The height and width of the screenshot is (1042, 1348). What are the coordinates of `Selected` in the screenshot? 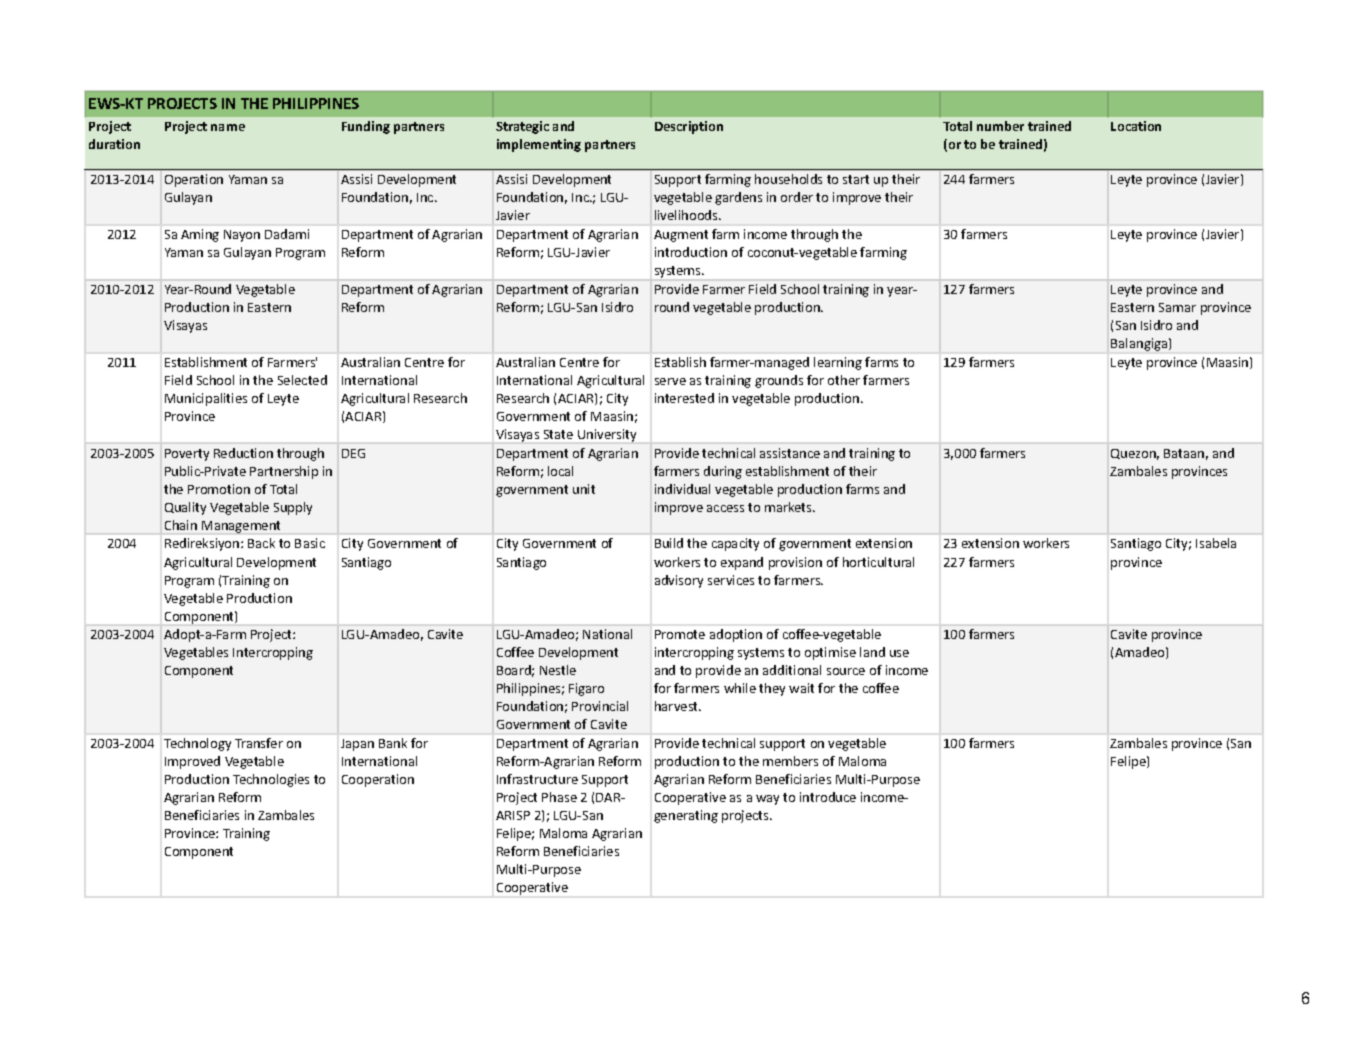 It's located at (302, 380).
